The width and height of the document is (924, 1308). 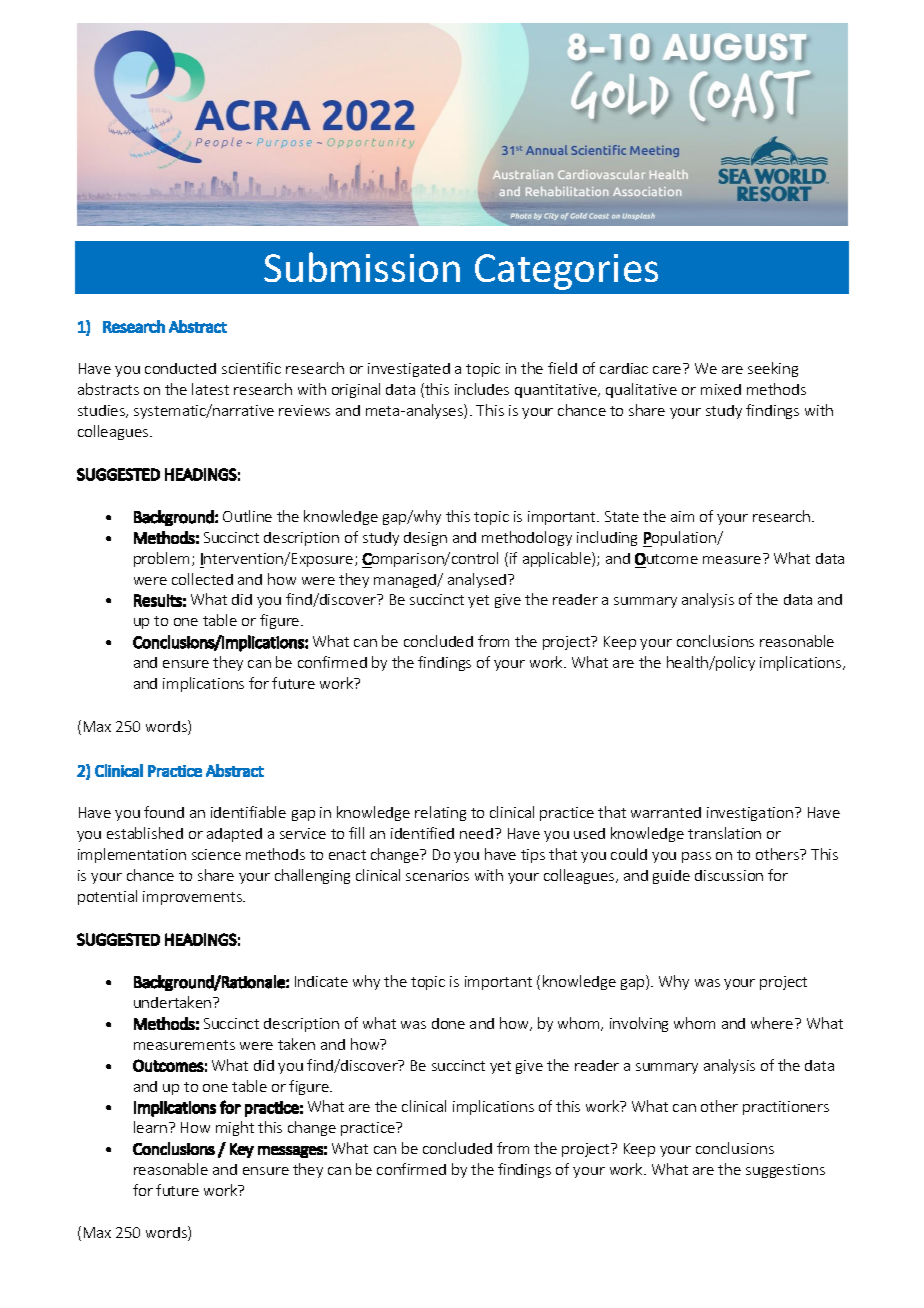 What do you see at coordinates (437, 875) in the document?
I see `scenarios` at bounding box center [437, 875].
